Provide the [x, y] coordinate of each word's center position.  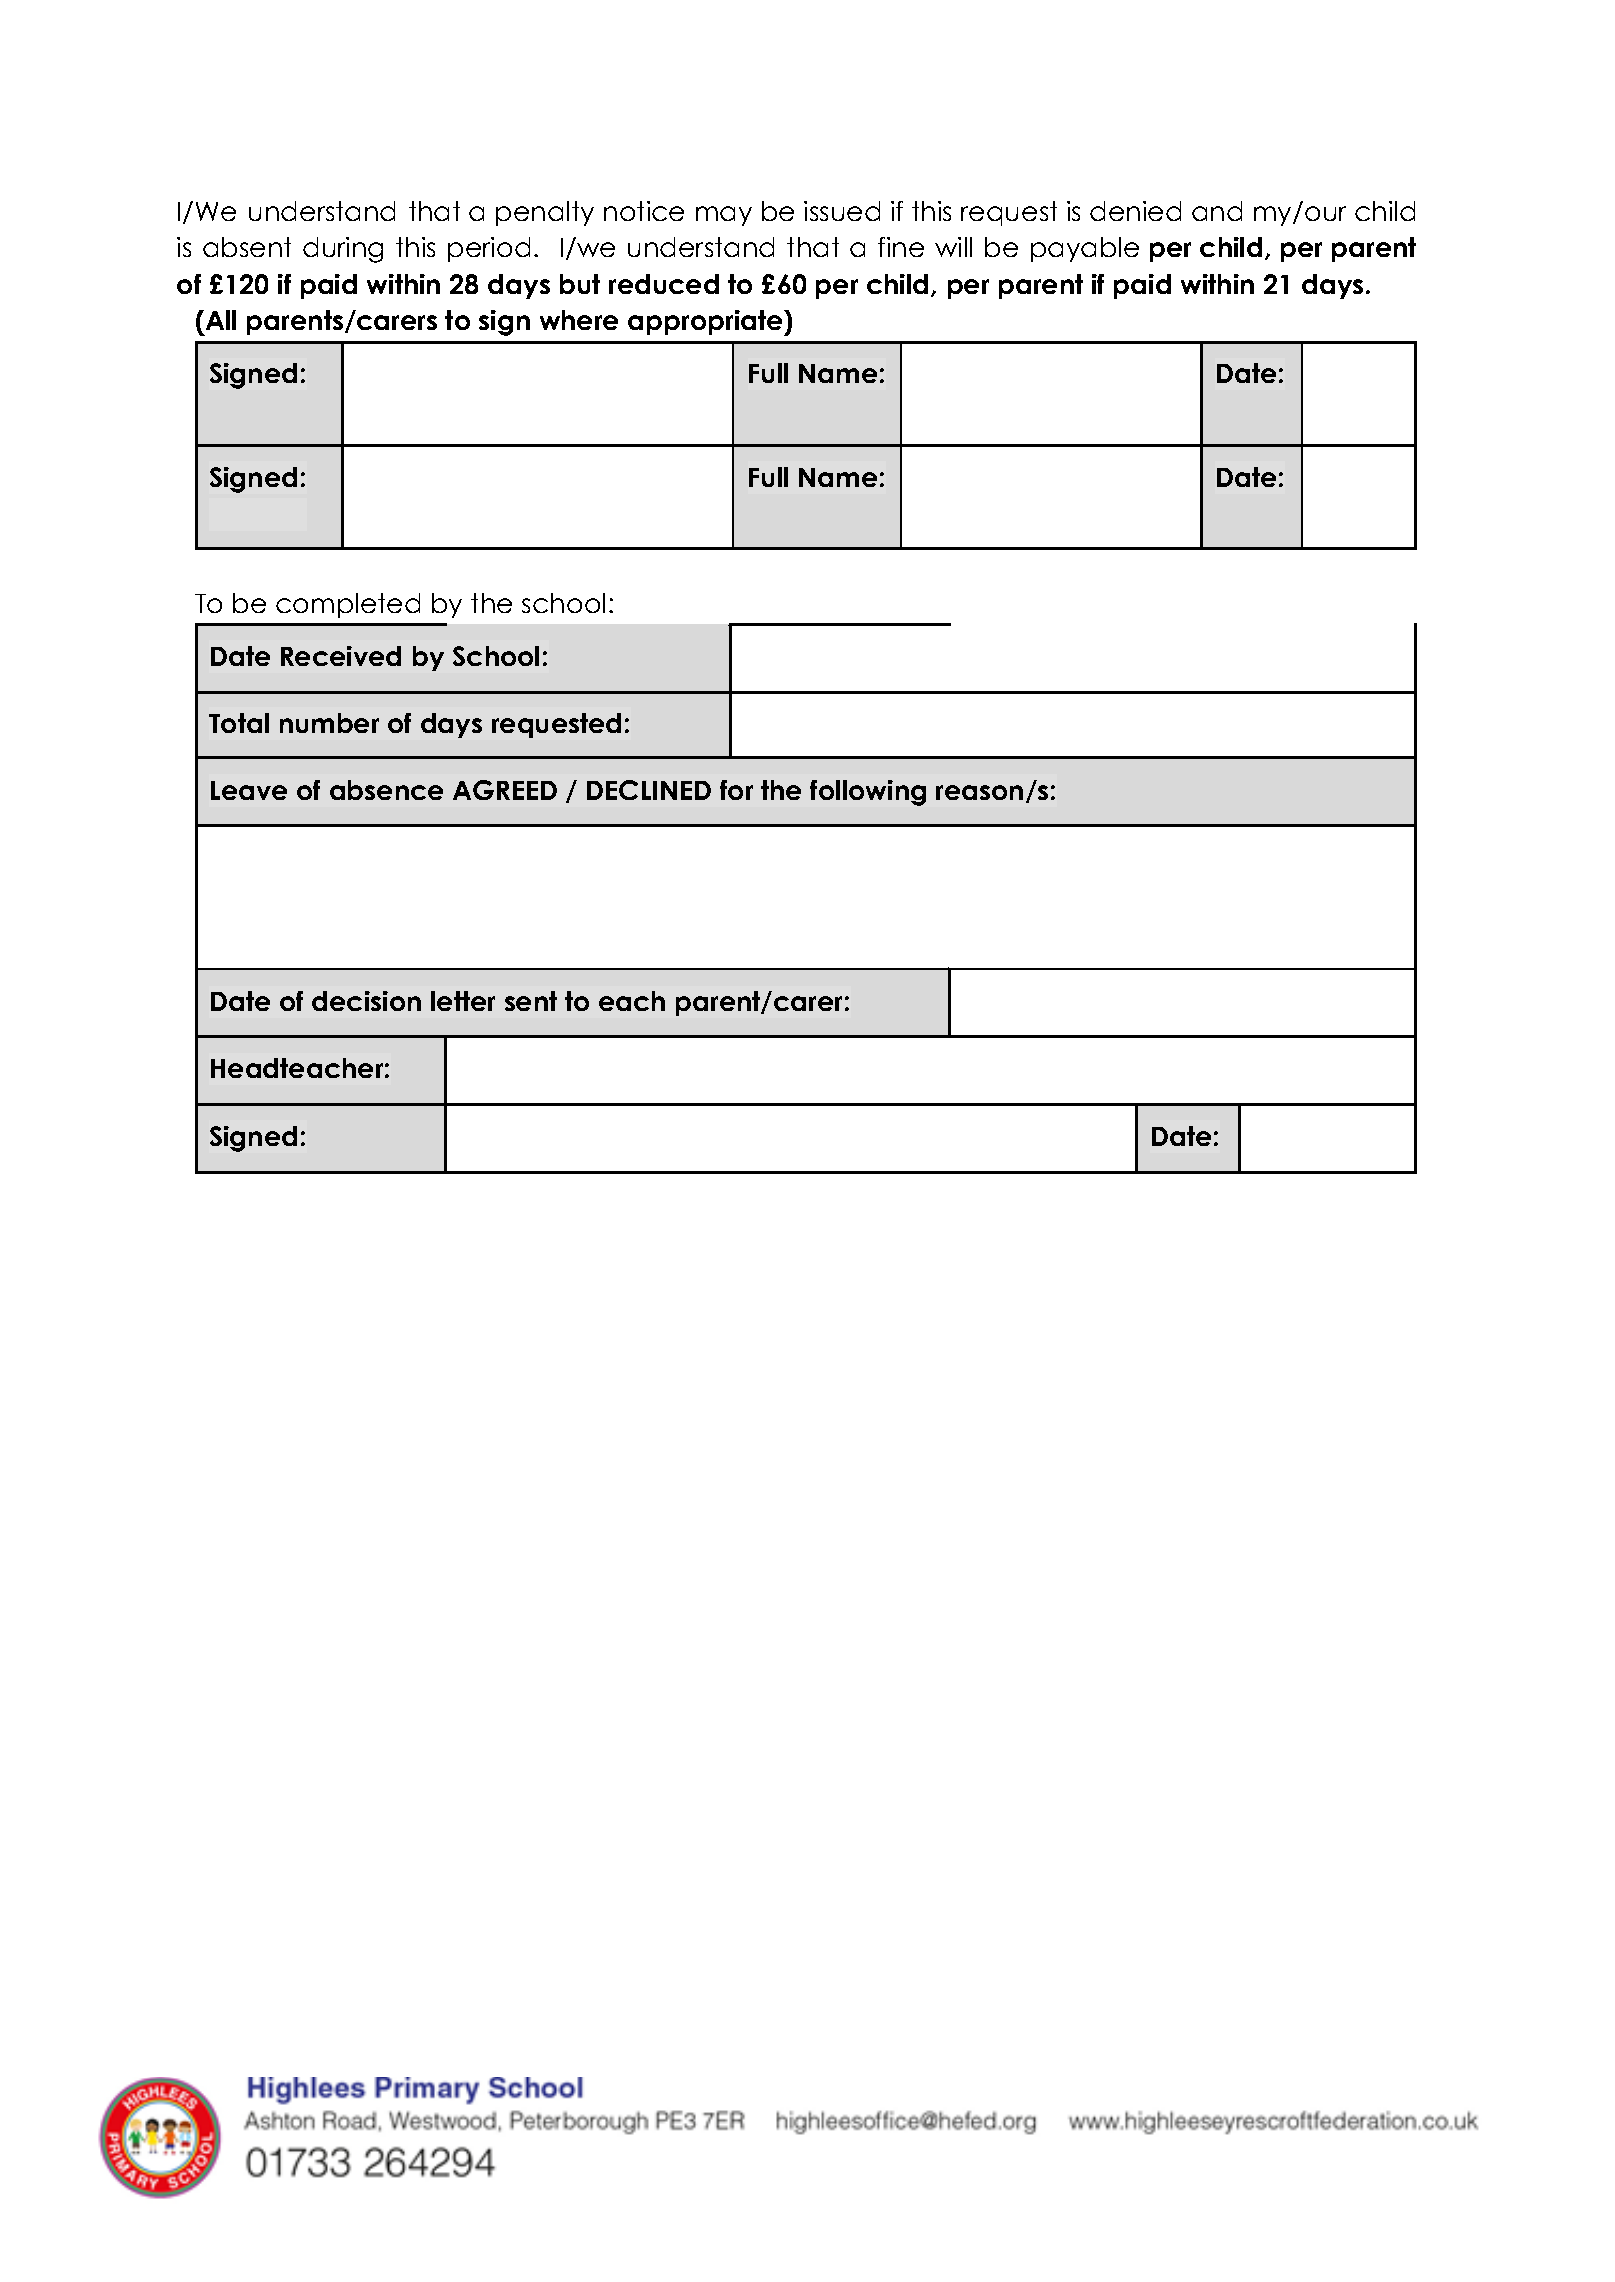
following [868, 793]
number [329, 723]
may [724, 216]
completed [348, 605]
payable [1085, 249]
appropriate [706, 323]
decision [366, 1001]
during [343, 250]
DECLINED [649, 790]
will [953, 247]
